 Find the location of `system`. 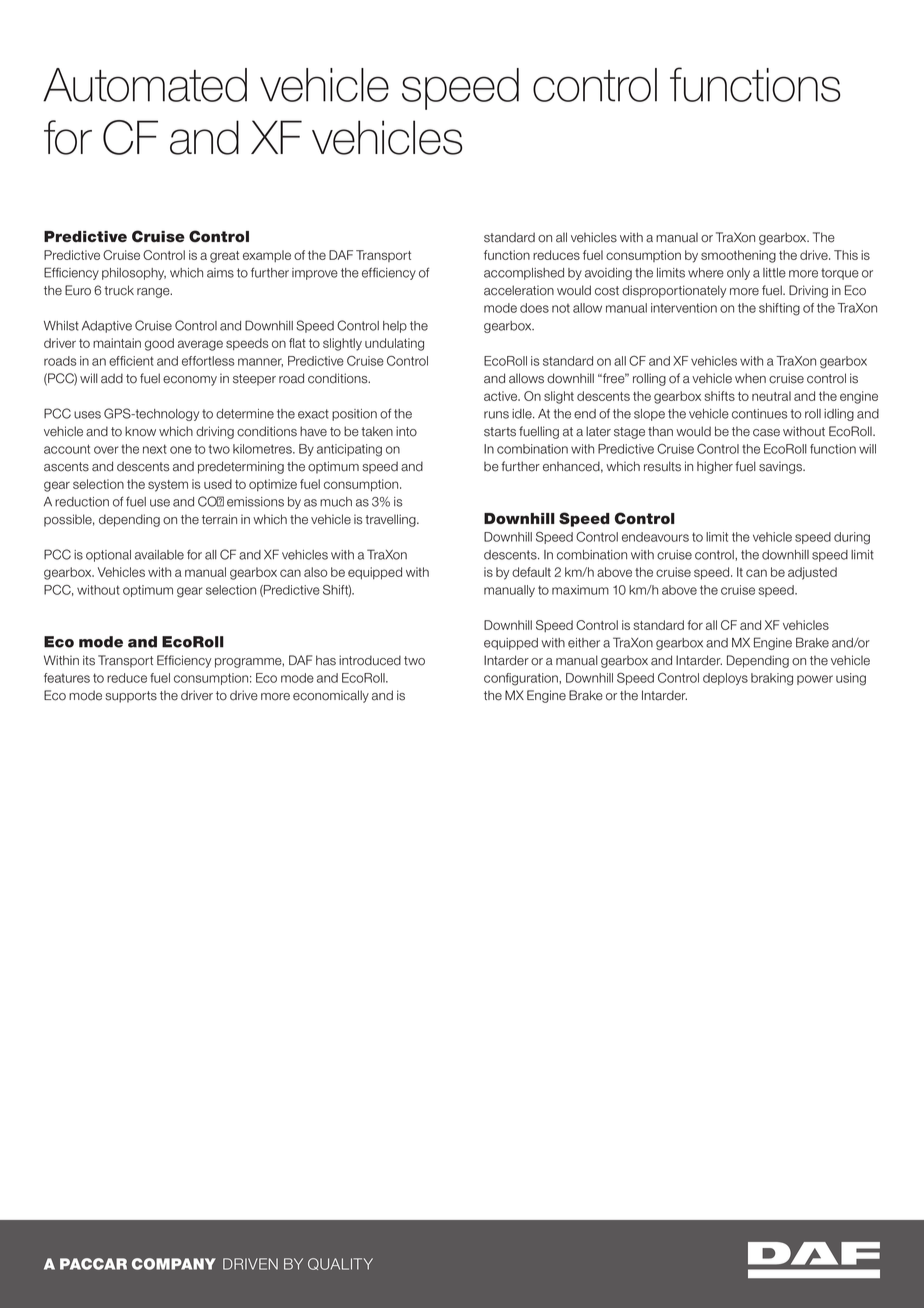

system is located at coordinates (168, 486).
